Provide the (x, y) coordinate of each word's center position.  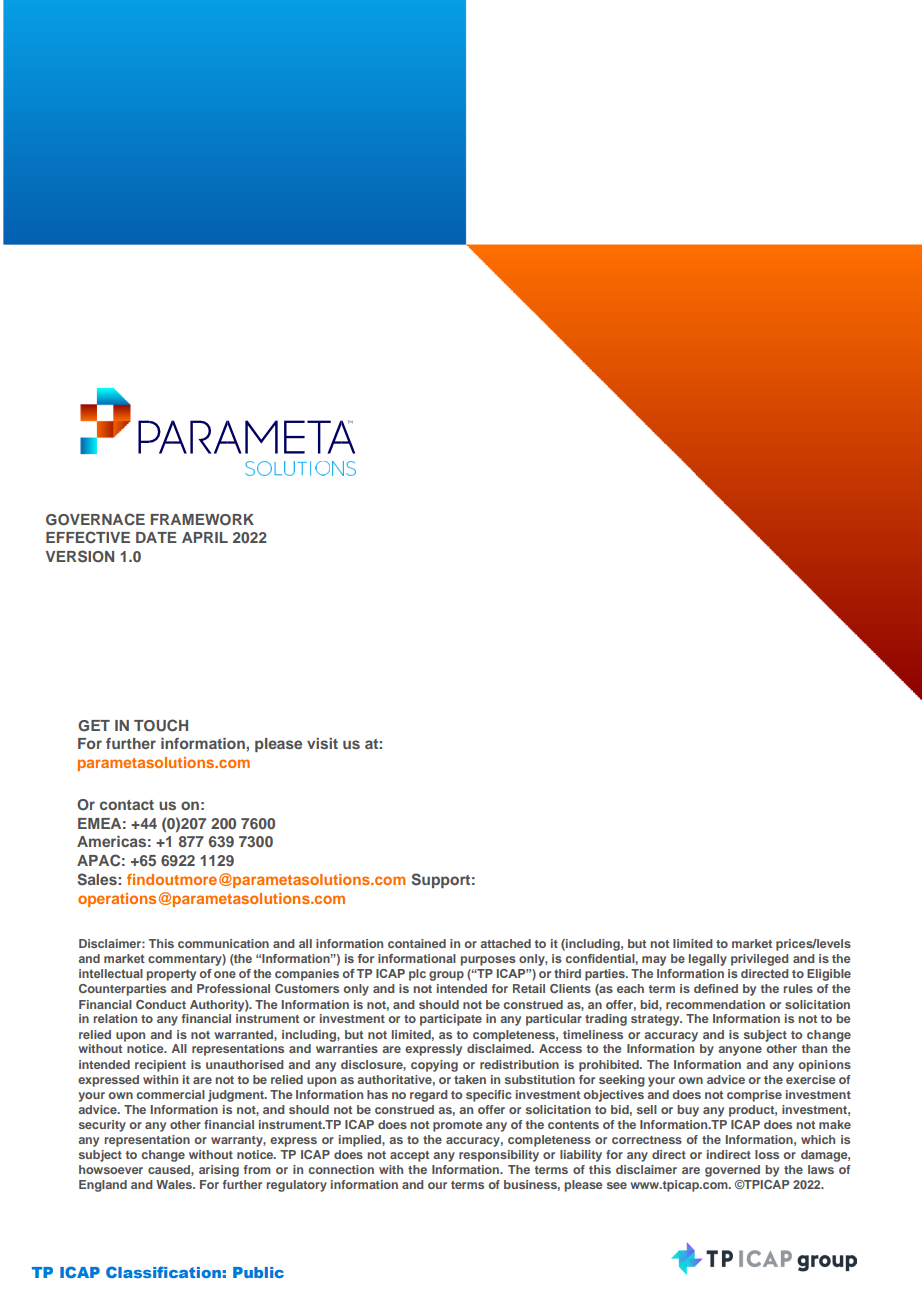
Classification (163, 1272)
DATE (156, 537)
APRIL (205, 537)
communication (223, 943)
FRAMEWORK (202, 520)
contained (417, 943)
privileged (759, 960)
